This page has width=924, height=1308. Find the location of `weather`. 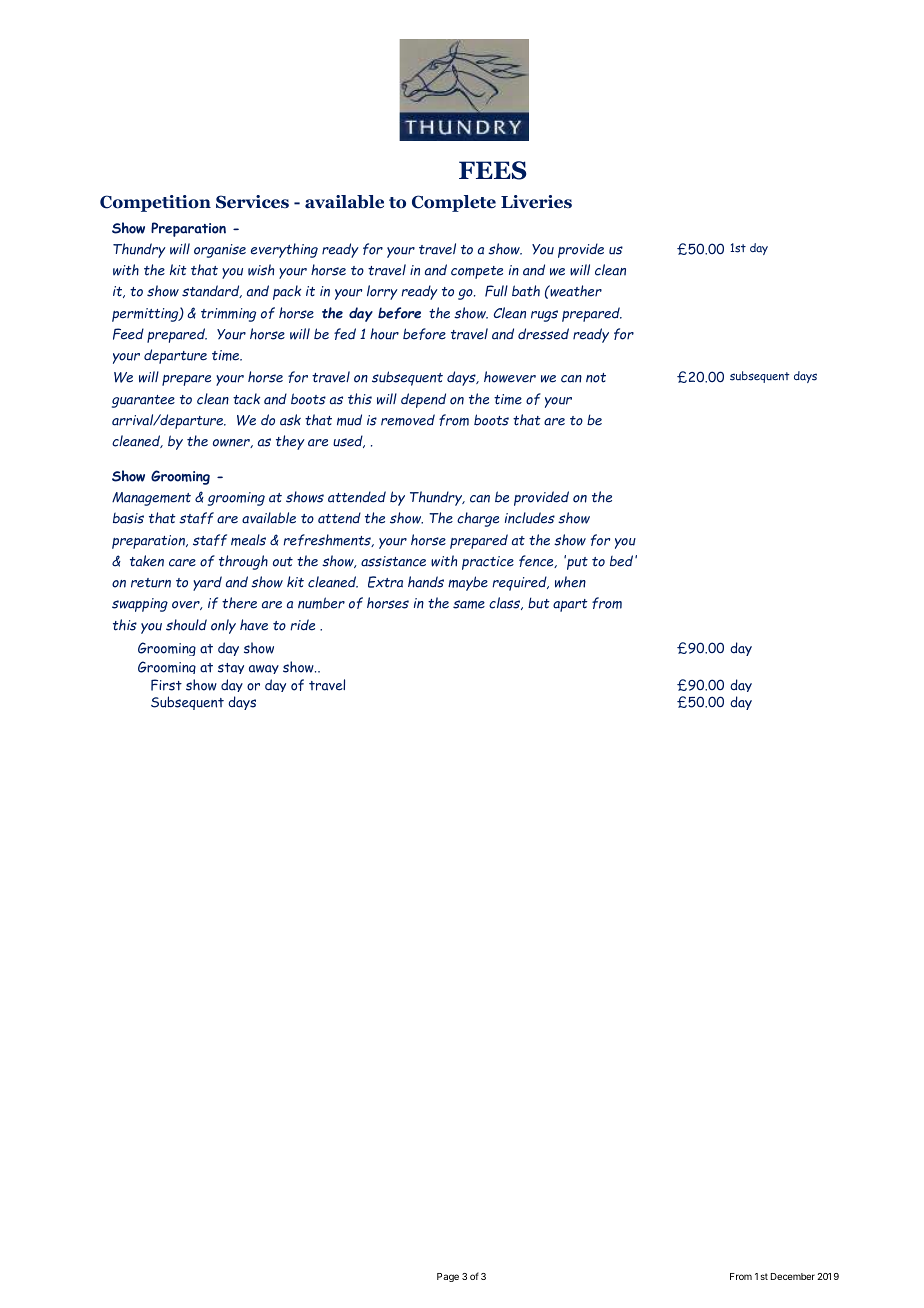

weather is located at coordinates (575, 291).
